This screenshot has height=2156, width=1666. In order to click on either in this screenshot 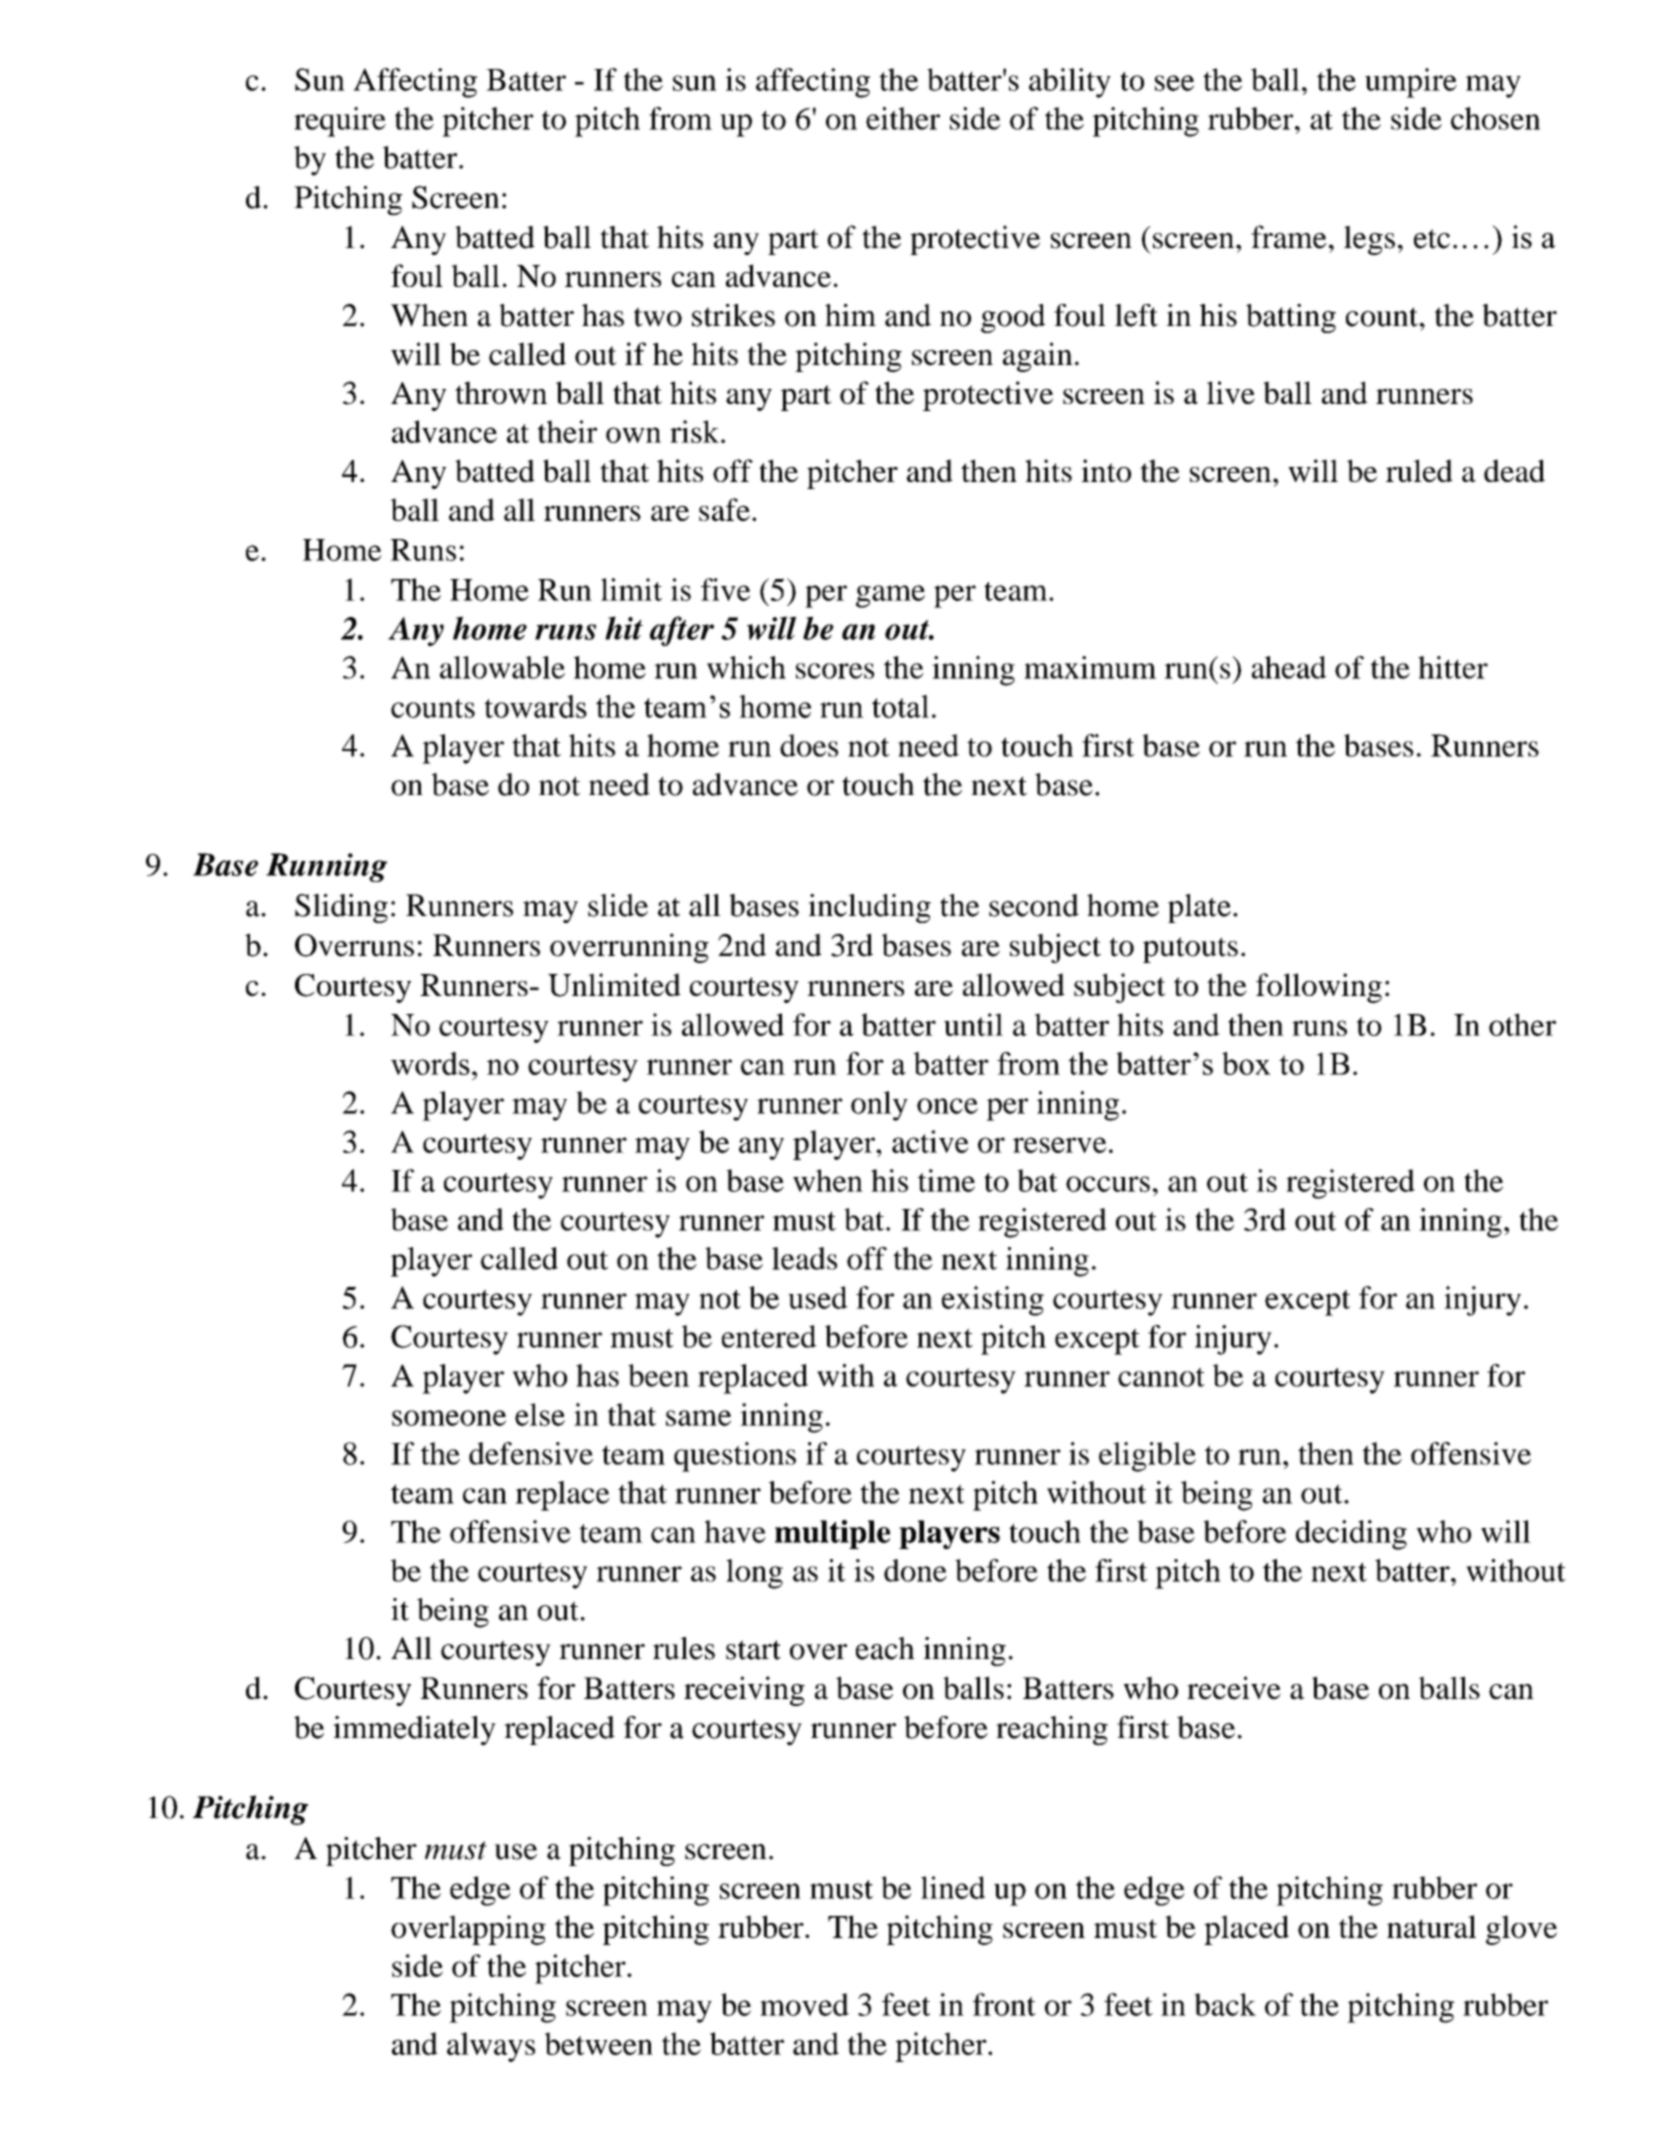, I will do `click(903, 118)`.
